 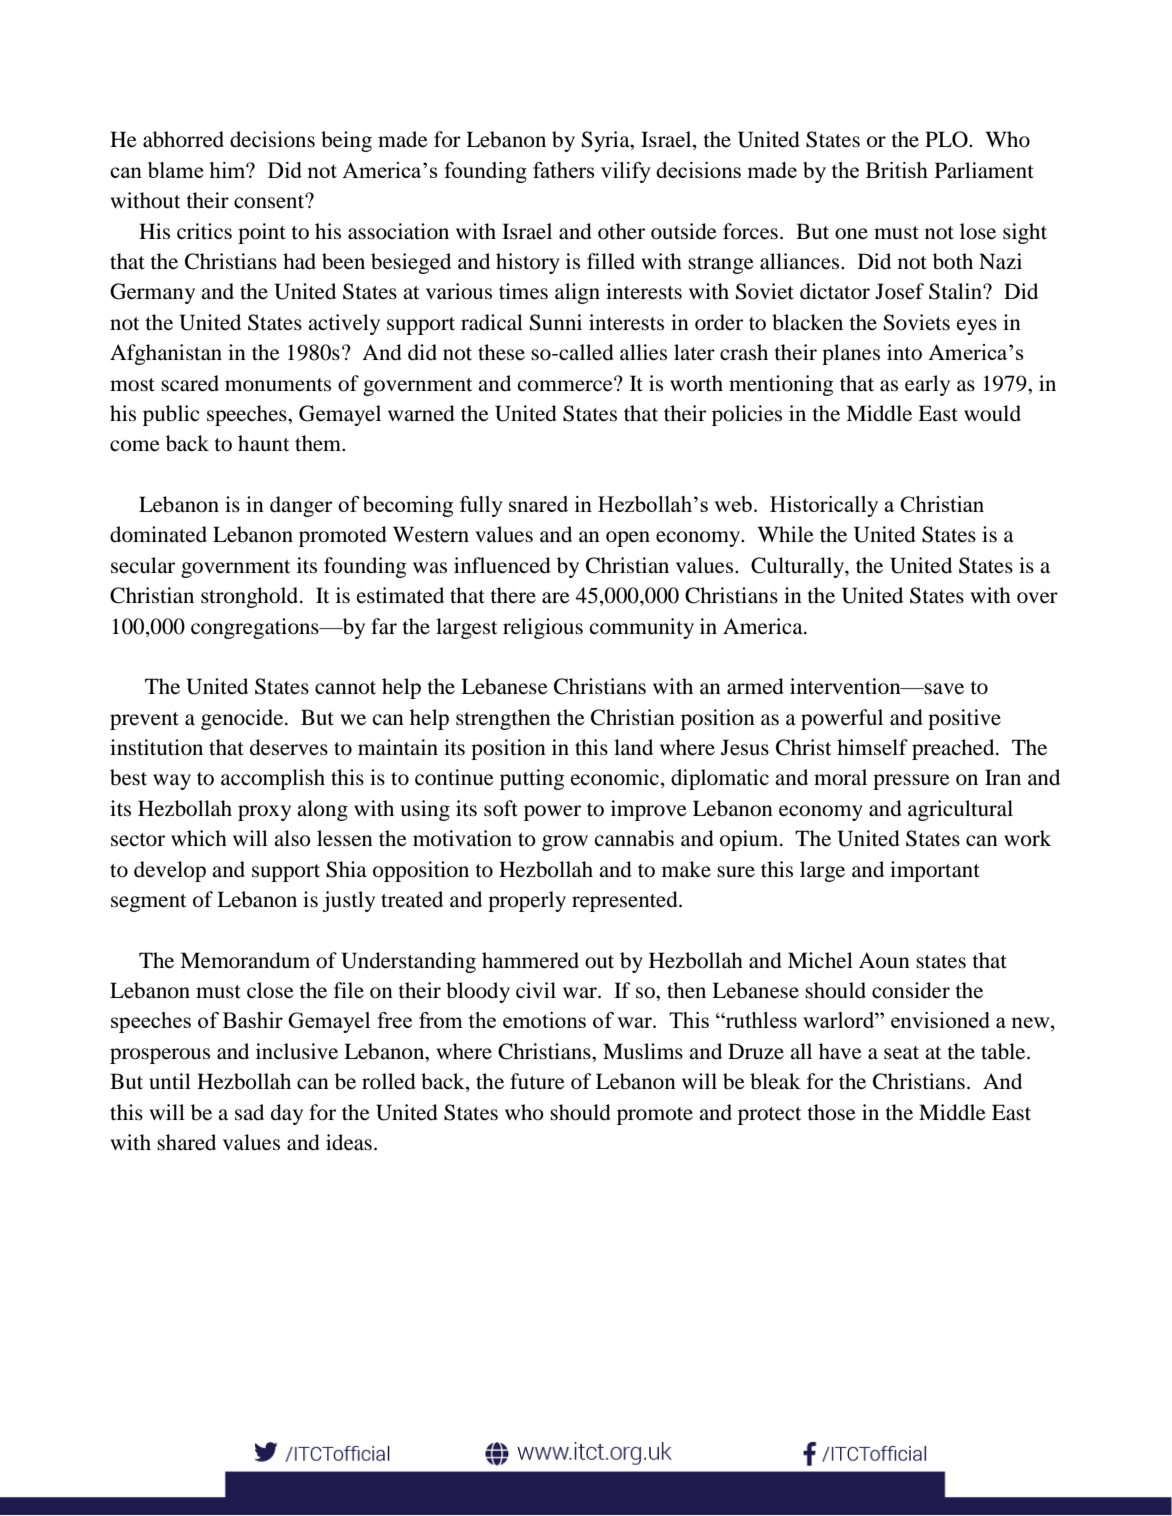 I want to click on fathers, so click(x=564, y=170).
